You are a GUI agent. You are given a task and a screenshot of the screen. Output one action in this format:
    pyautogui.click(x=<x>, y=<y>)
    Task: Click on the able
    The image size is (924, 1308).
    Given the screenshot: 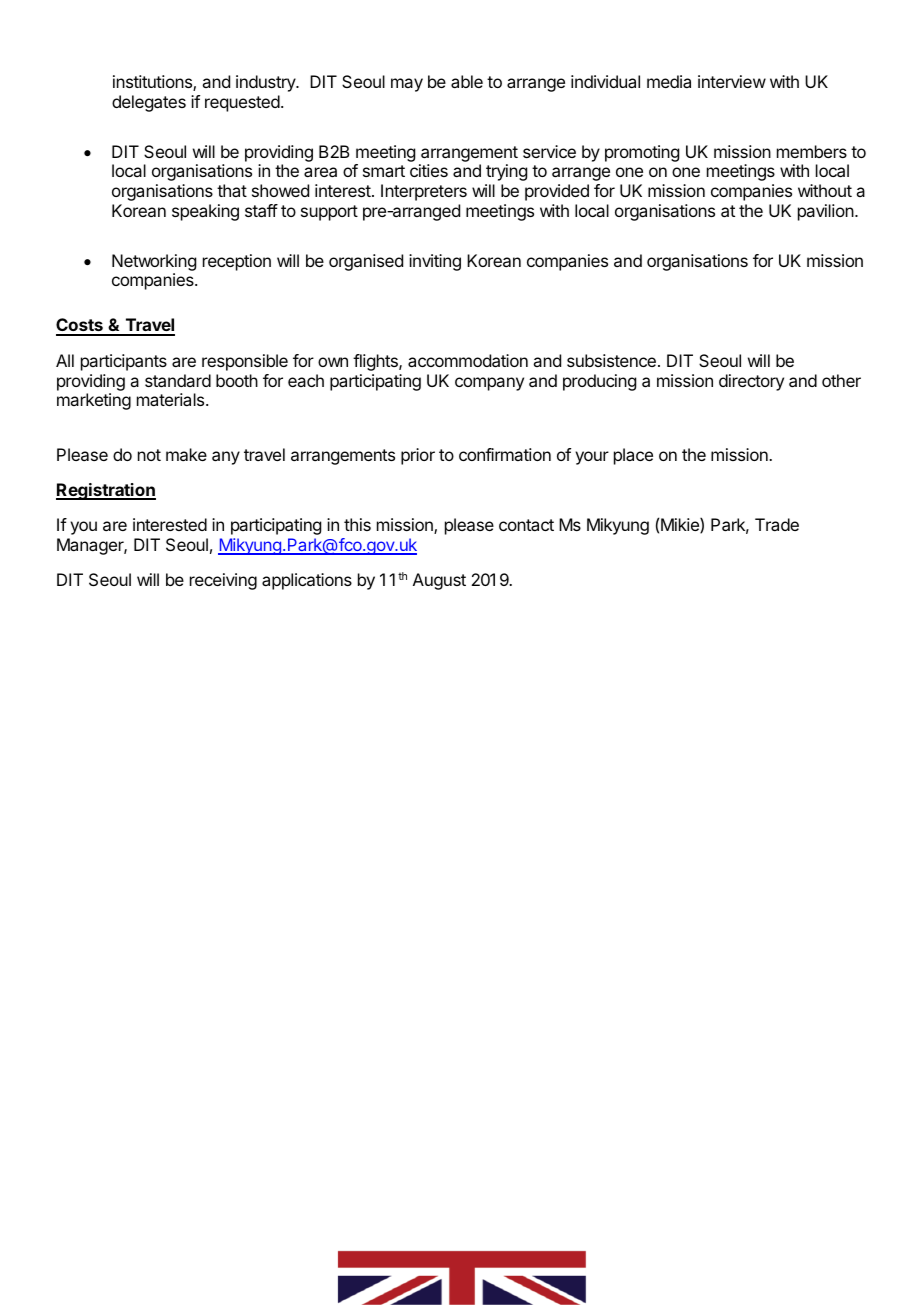 What is the action you would take?
    pyautogui.click(x=467, y=81)
